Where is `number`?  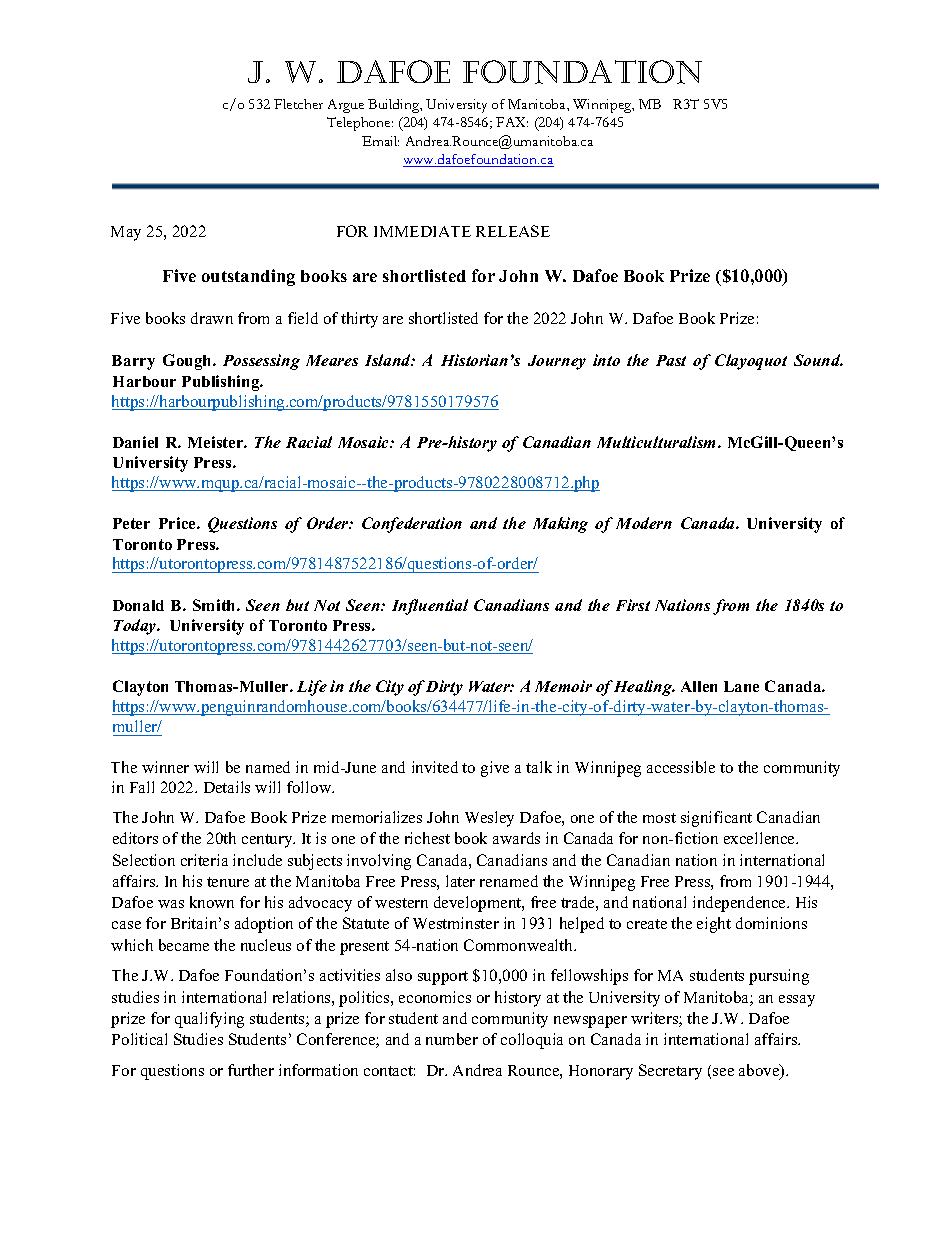 number is located at coordinates (452, 1039).
